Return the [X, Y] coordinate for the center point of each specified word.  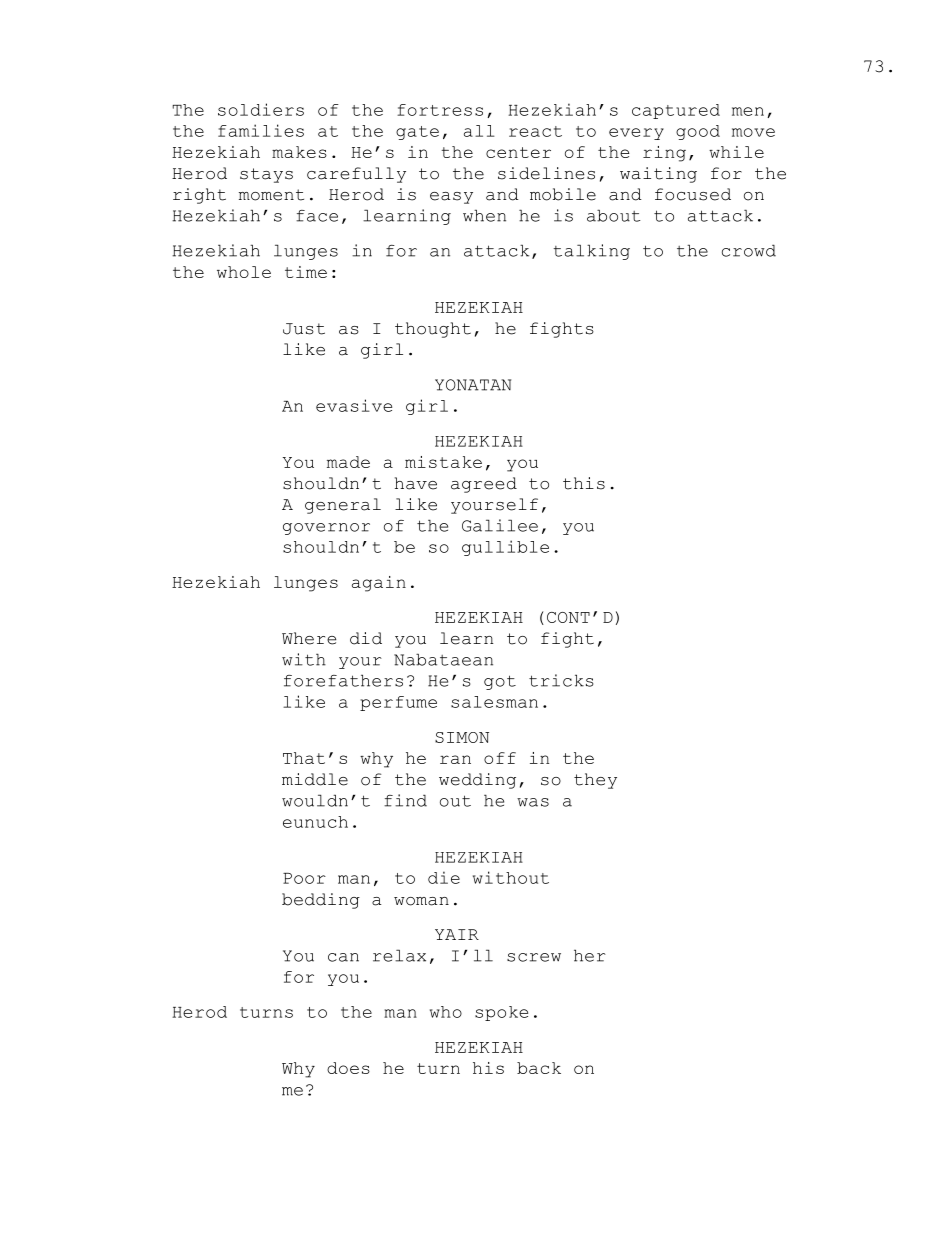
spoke [501, 1013]
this [584, 483]
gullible [505, 548]
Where [309, 638]
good [698, 132]
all [479, 131]
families [261, 130]
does [348, 1068]
